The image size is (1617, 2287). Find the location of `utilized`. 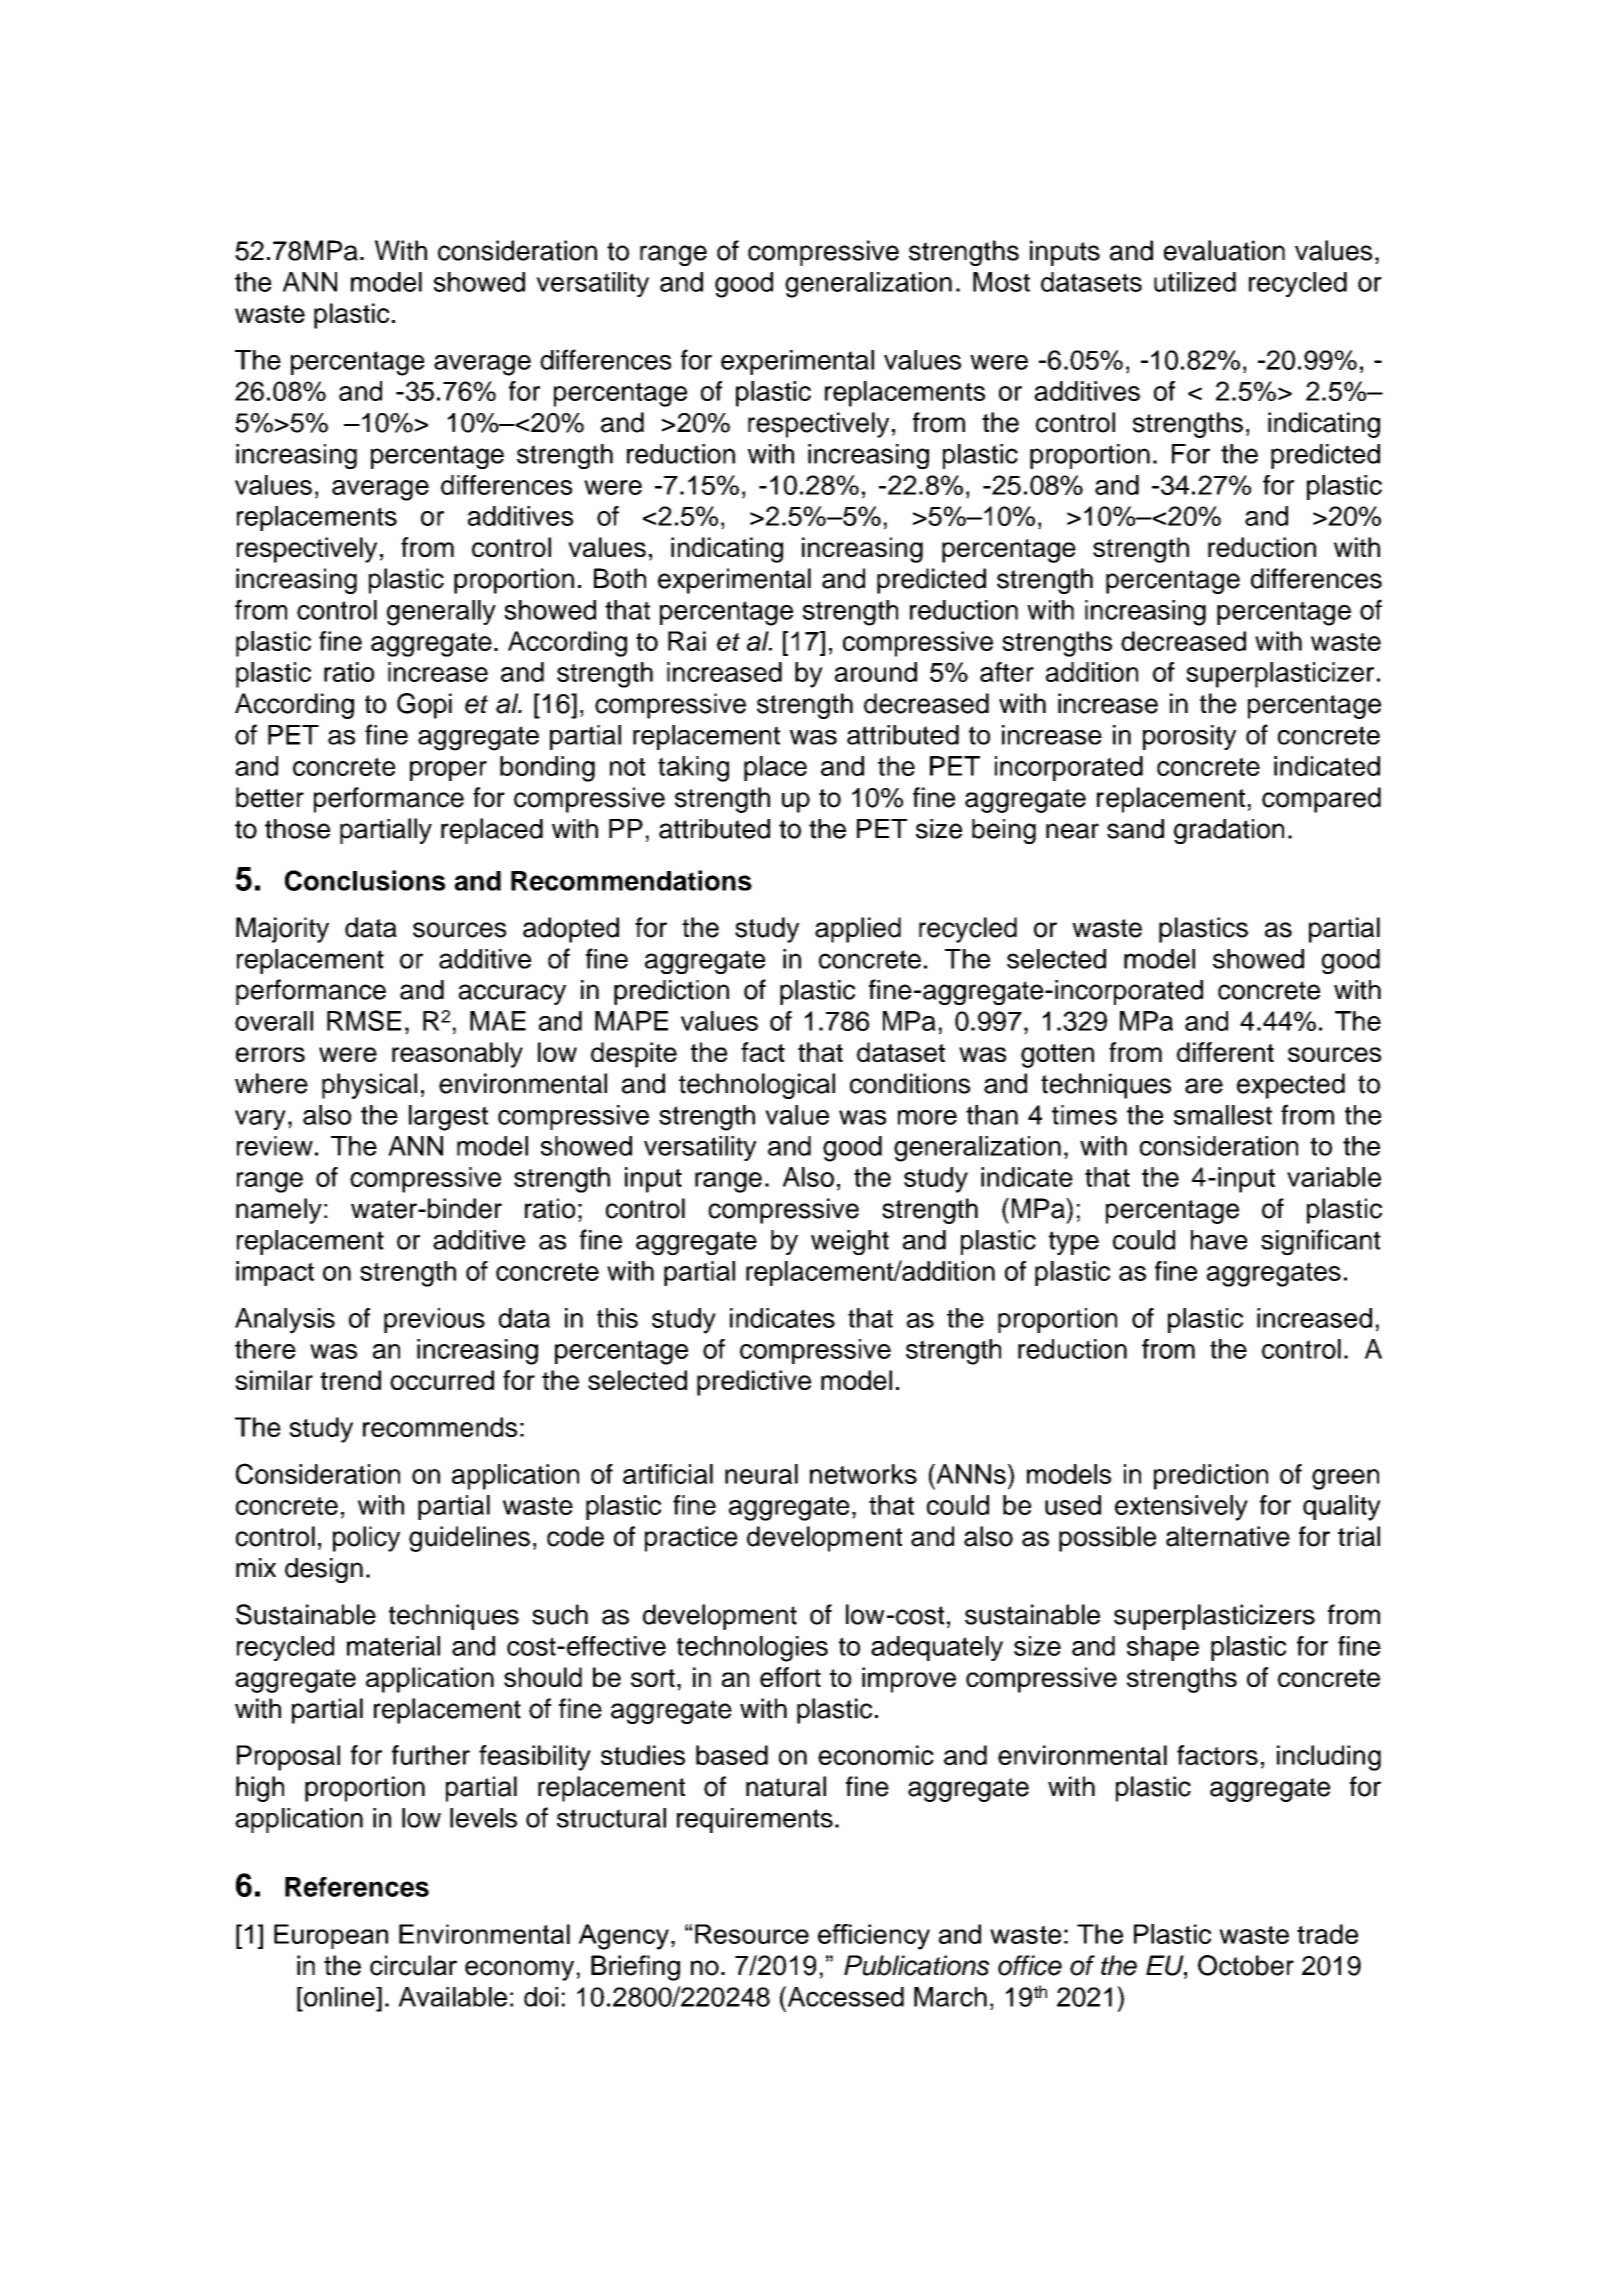

utilized is located at coordinates (1195, 282).
